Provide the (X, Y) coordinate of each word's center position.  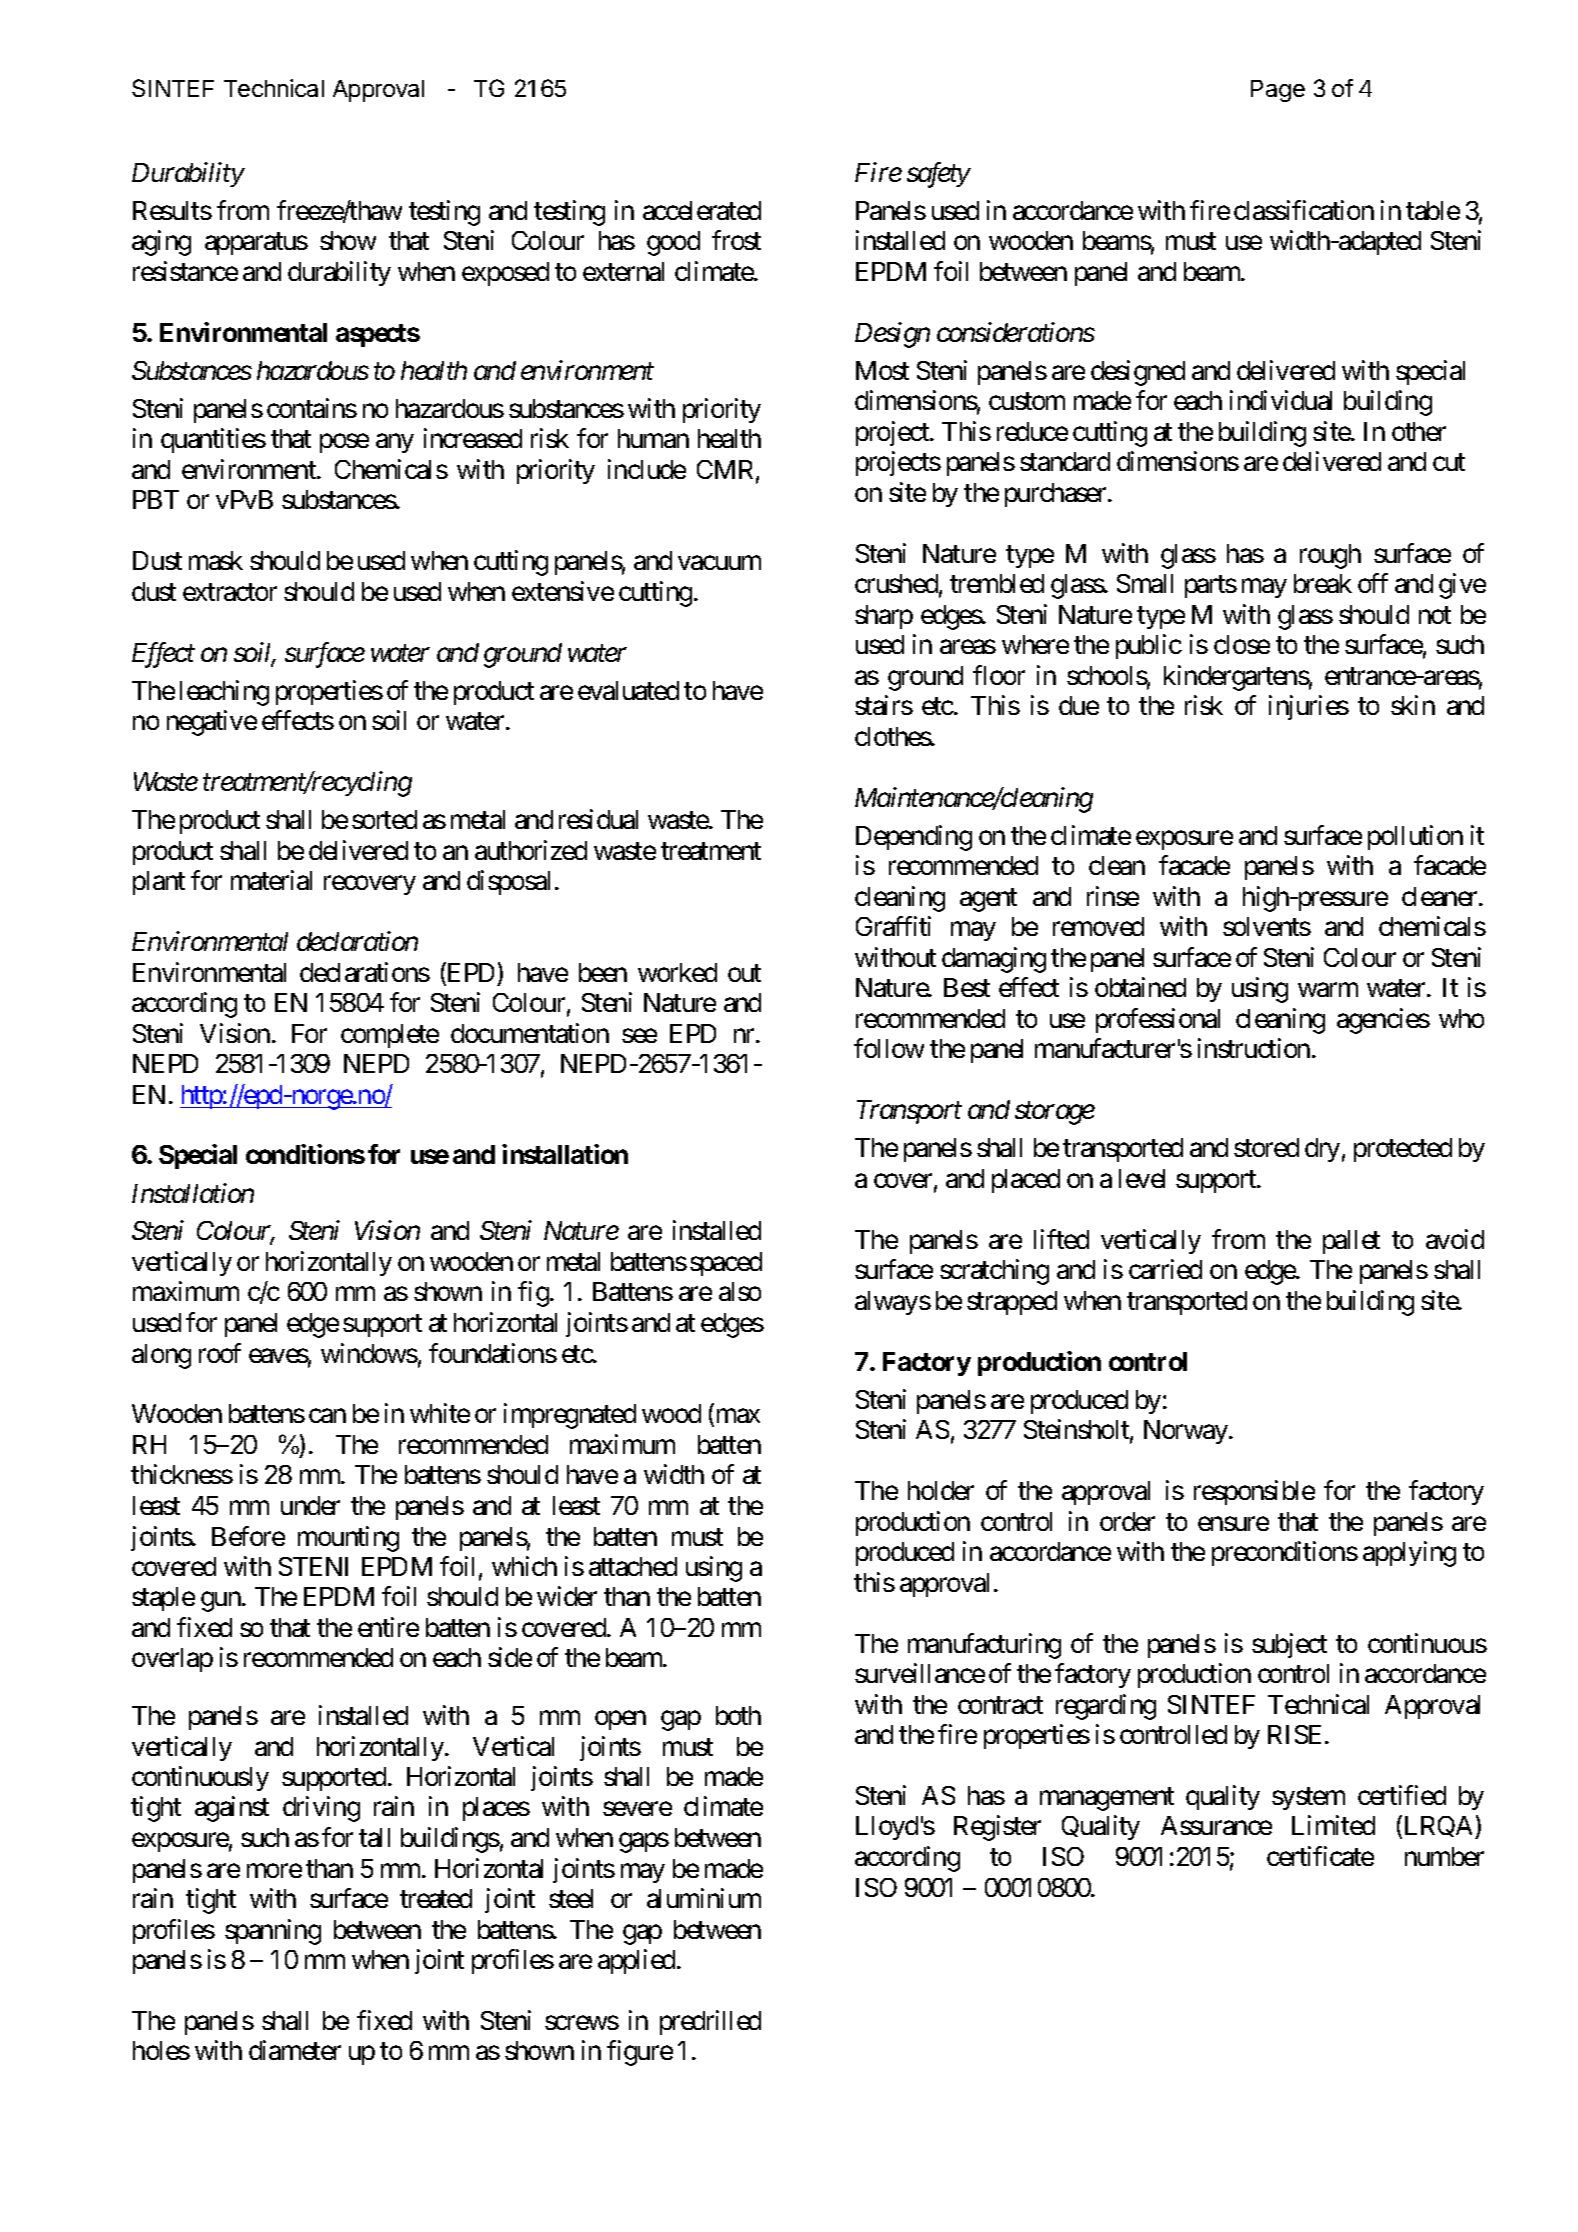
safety (939, 175)
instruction (1254, 1048)
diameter (295, 2050)
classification (1304, 210)
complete (390, 1036)
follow (889, 1048)
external (623, 271)
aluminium (704, 1898)
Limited (1333, 1825)
